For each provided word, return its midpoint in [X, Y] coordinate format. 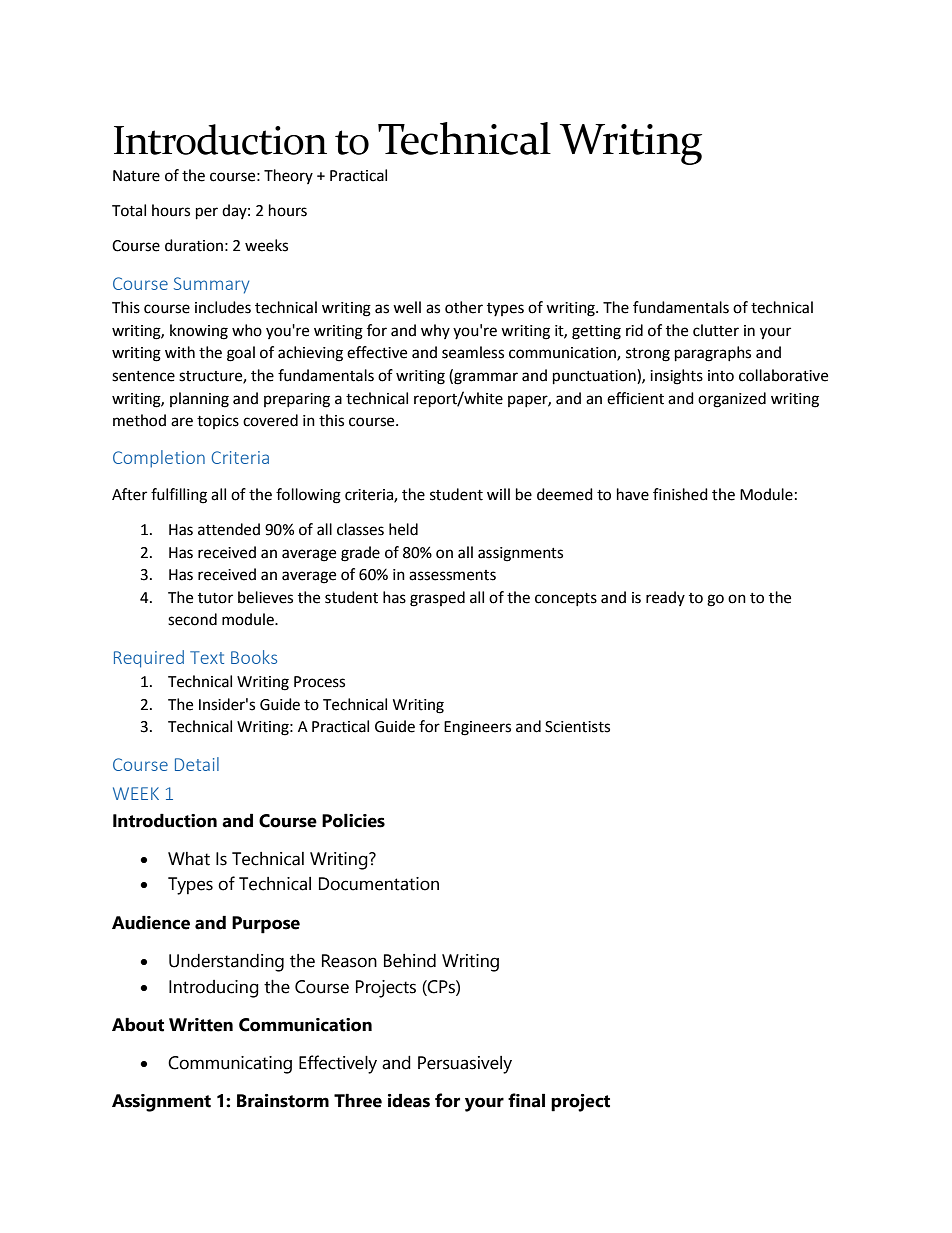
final [526, 1100]
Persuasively [465, 1065]
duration [194, 245]
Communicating [230, 1065]
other [464, 307]
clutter [716, 330]
